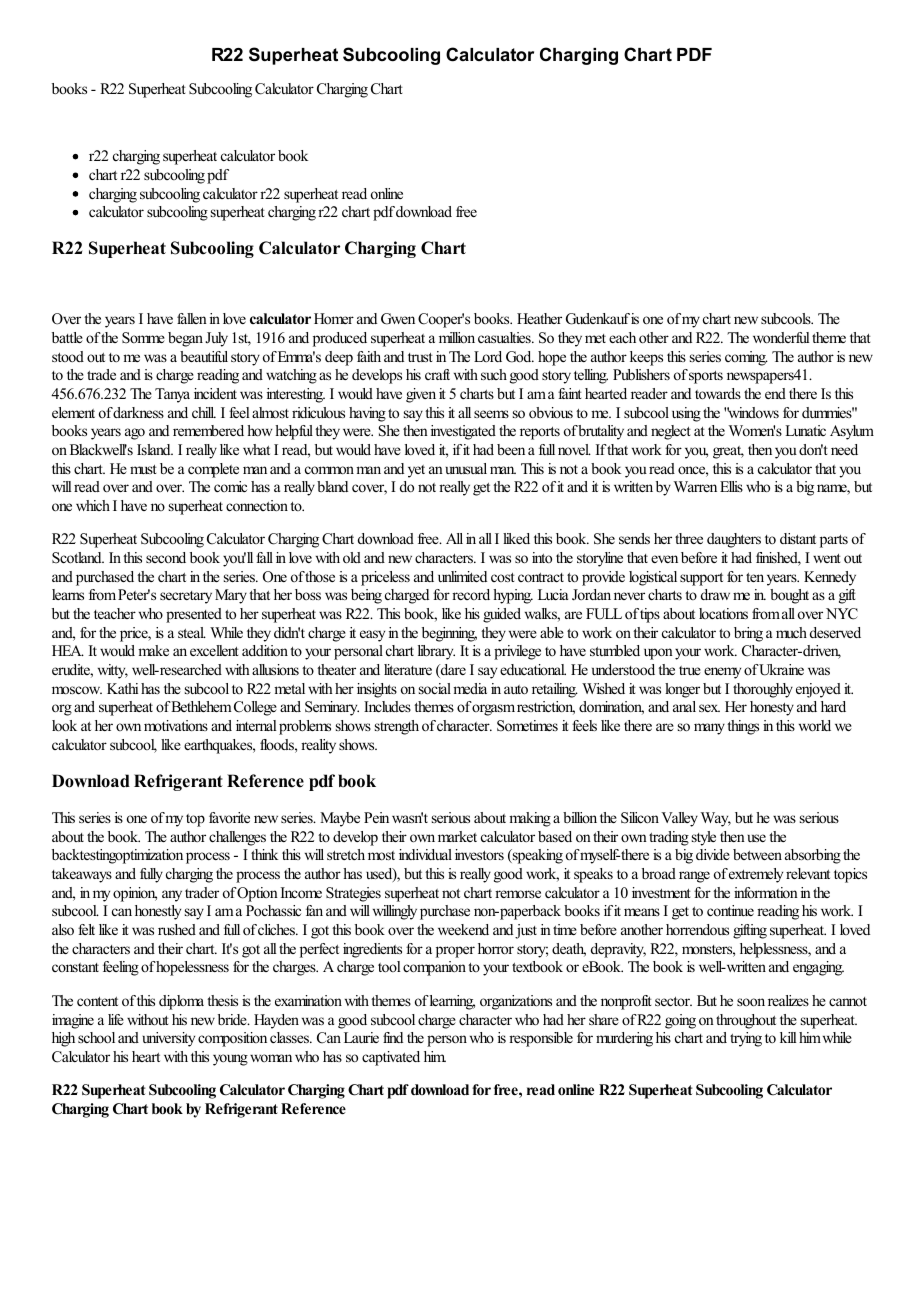 The width and height of the page is (924, 1308). What do you see at coordinates (646, 358) in the page?
I see `keeps` at bounding box center [646, 358].
